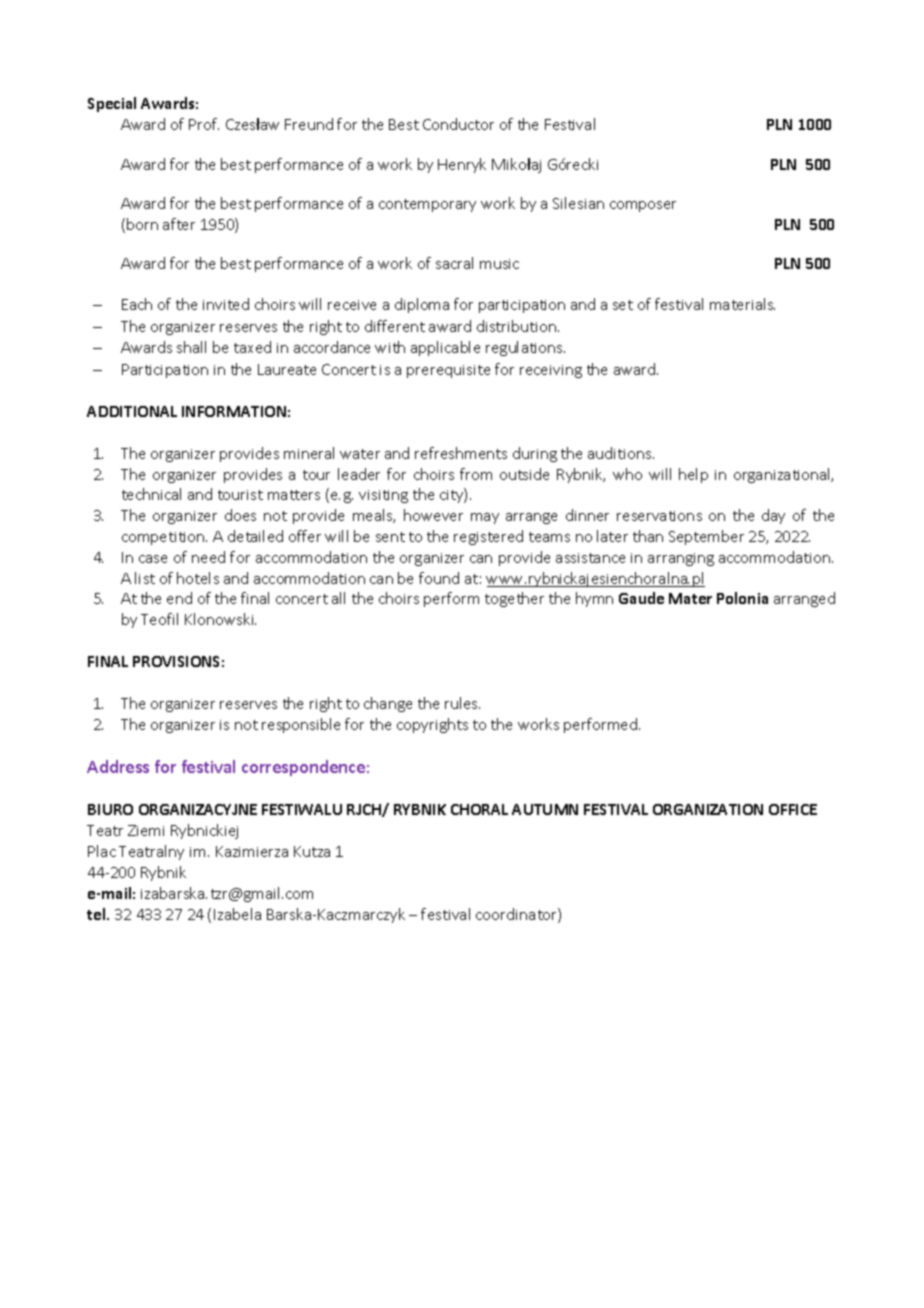 Image resolution: width=924 pixels, height=1308 pixels. Describe the element at coordinates (643, 206) in the image. I see `composer` at that location.
